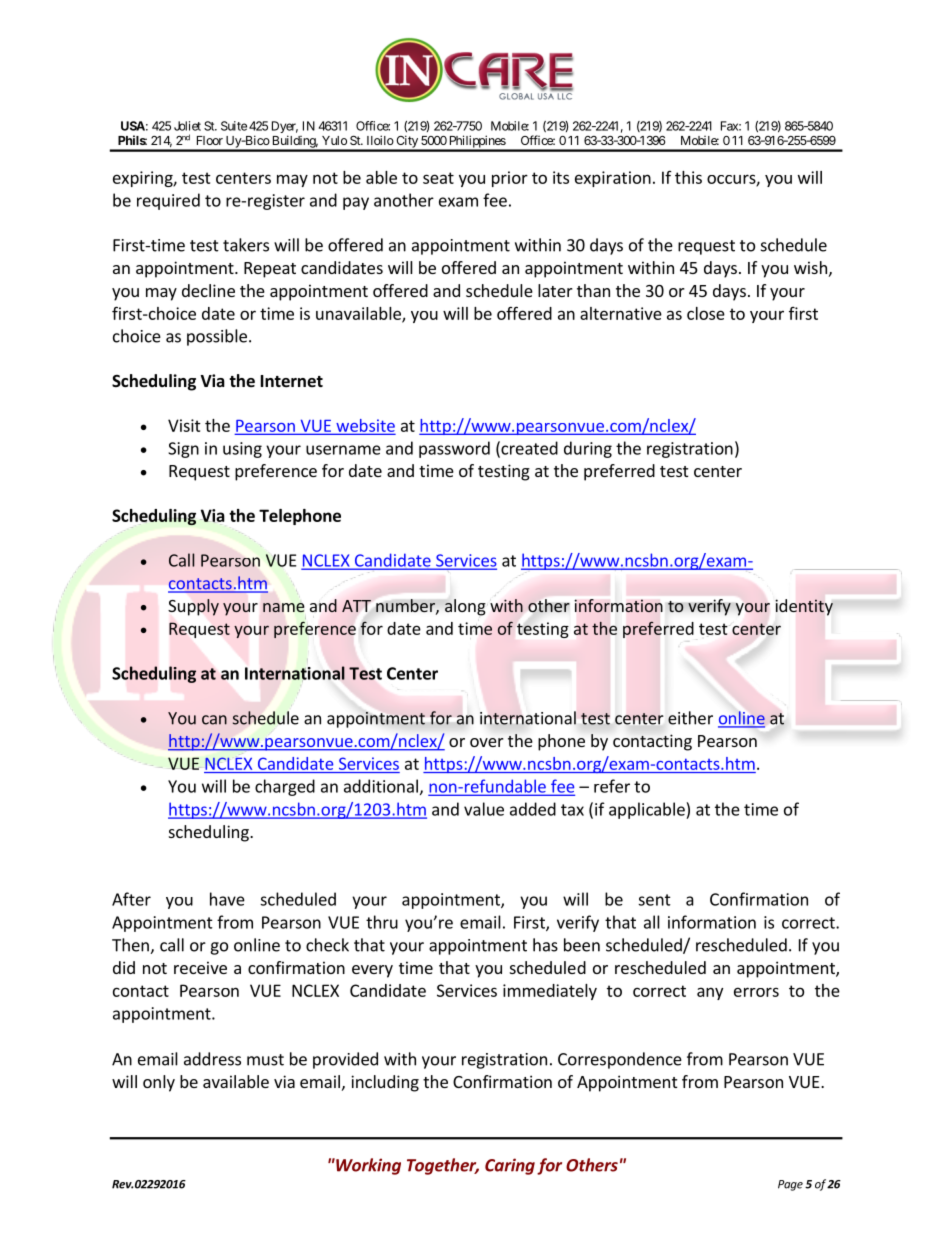 The height and width of the screenshot is (1233, 952). Describe the element at coordinates (217, 337) in the screenshot. I see `possible` at that location.
